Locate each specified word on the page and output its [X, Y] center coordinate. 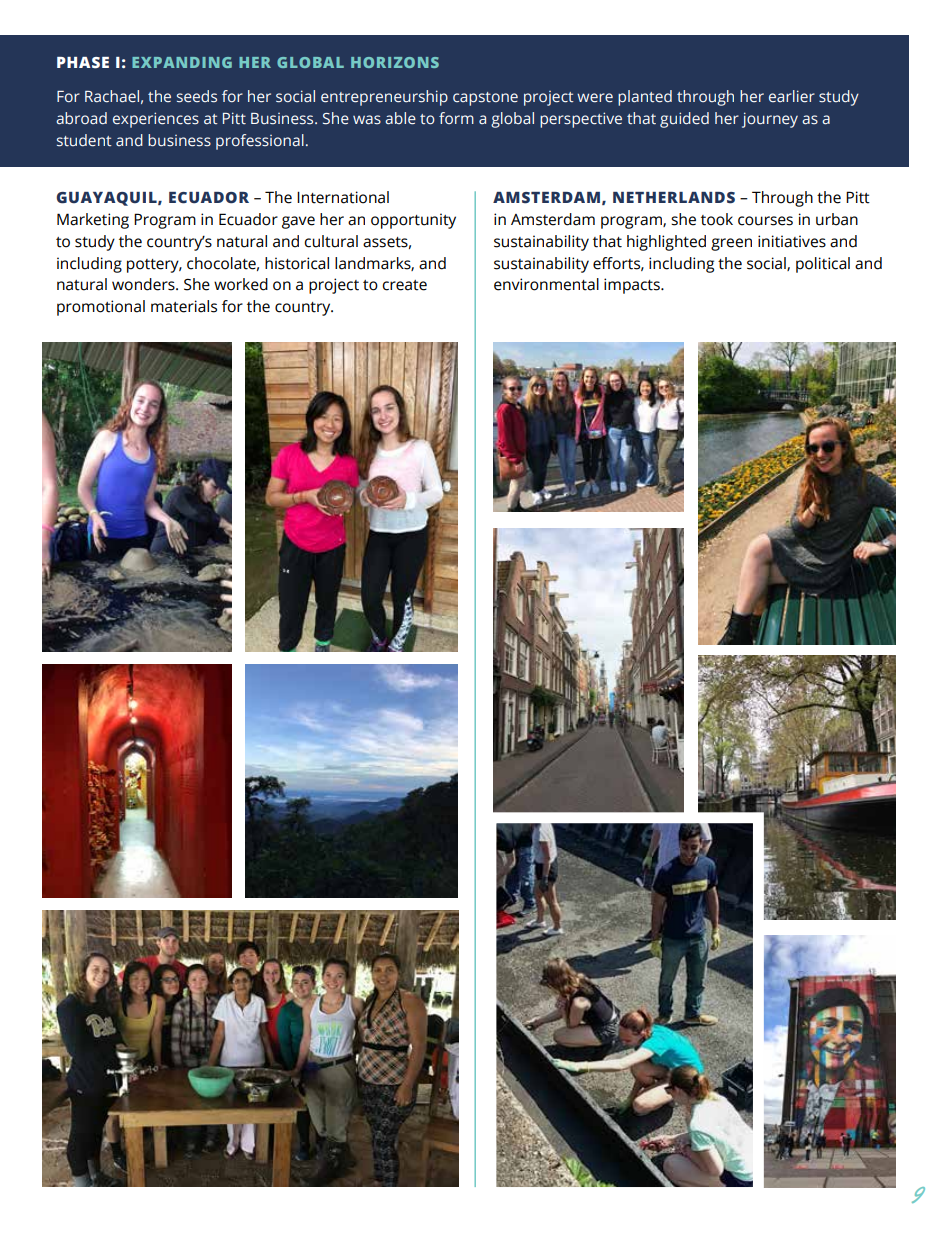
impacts [633, 286]
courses [765, 221]
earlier [792, 96]
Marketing [93, 221]
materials [184, 306]
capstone [485, 99]
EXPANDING [182, 62]
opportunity [413, 221]
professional [260, 142]
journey [770, 120]
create [404, 285]
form [456, 118]
